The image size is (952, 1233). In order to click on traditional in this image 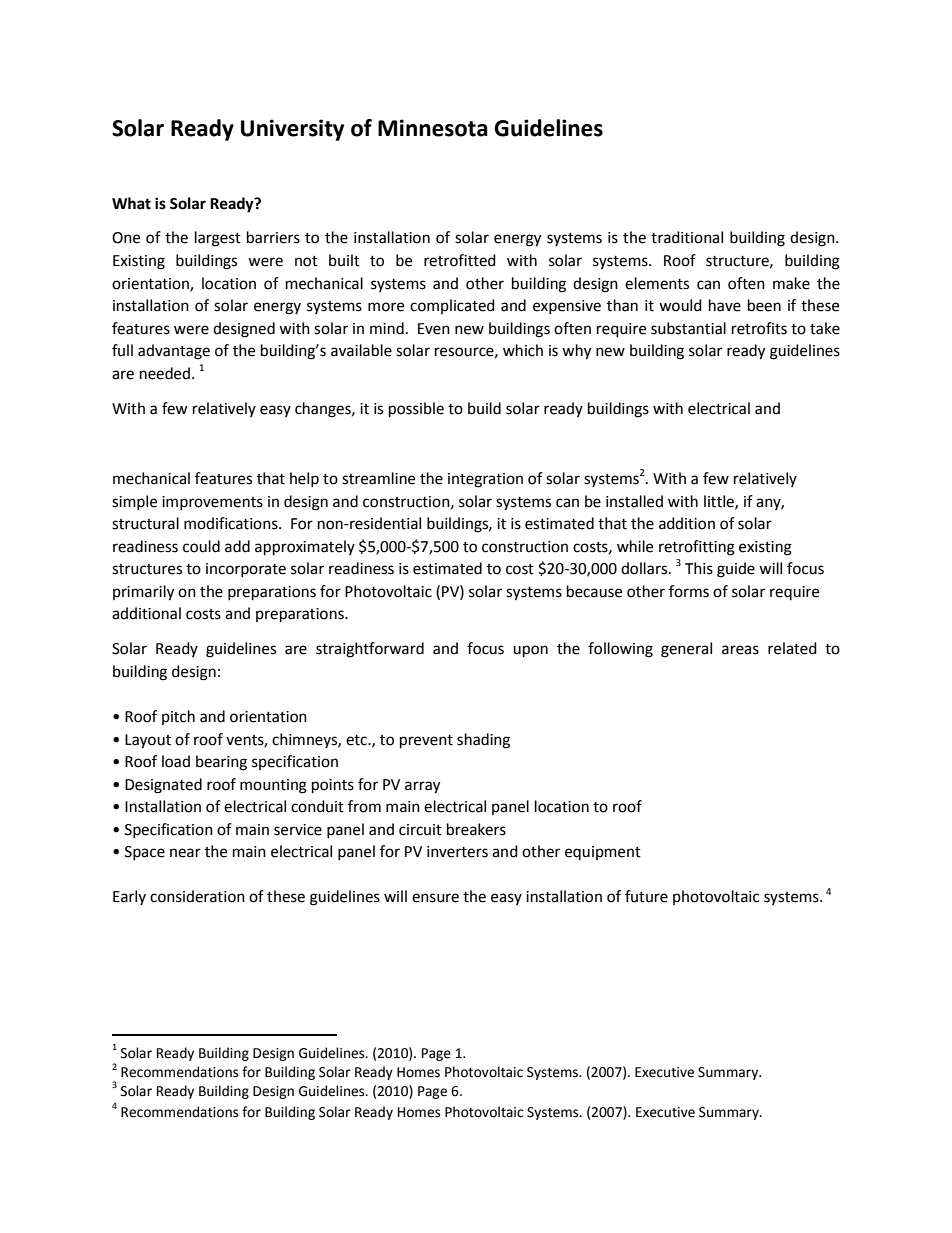, I will do `click(687, 237)`.
